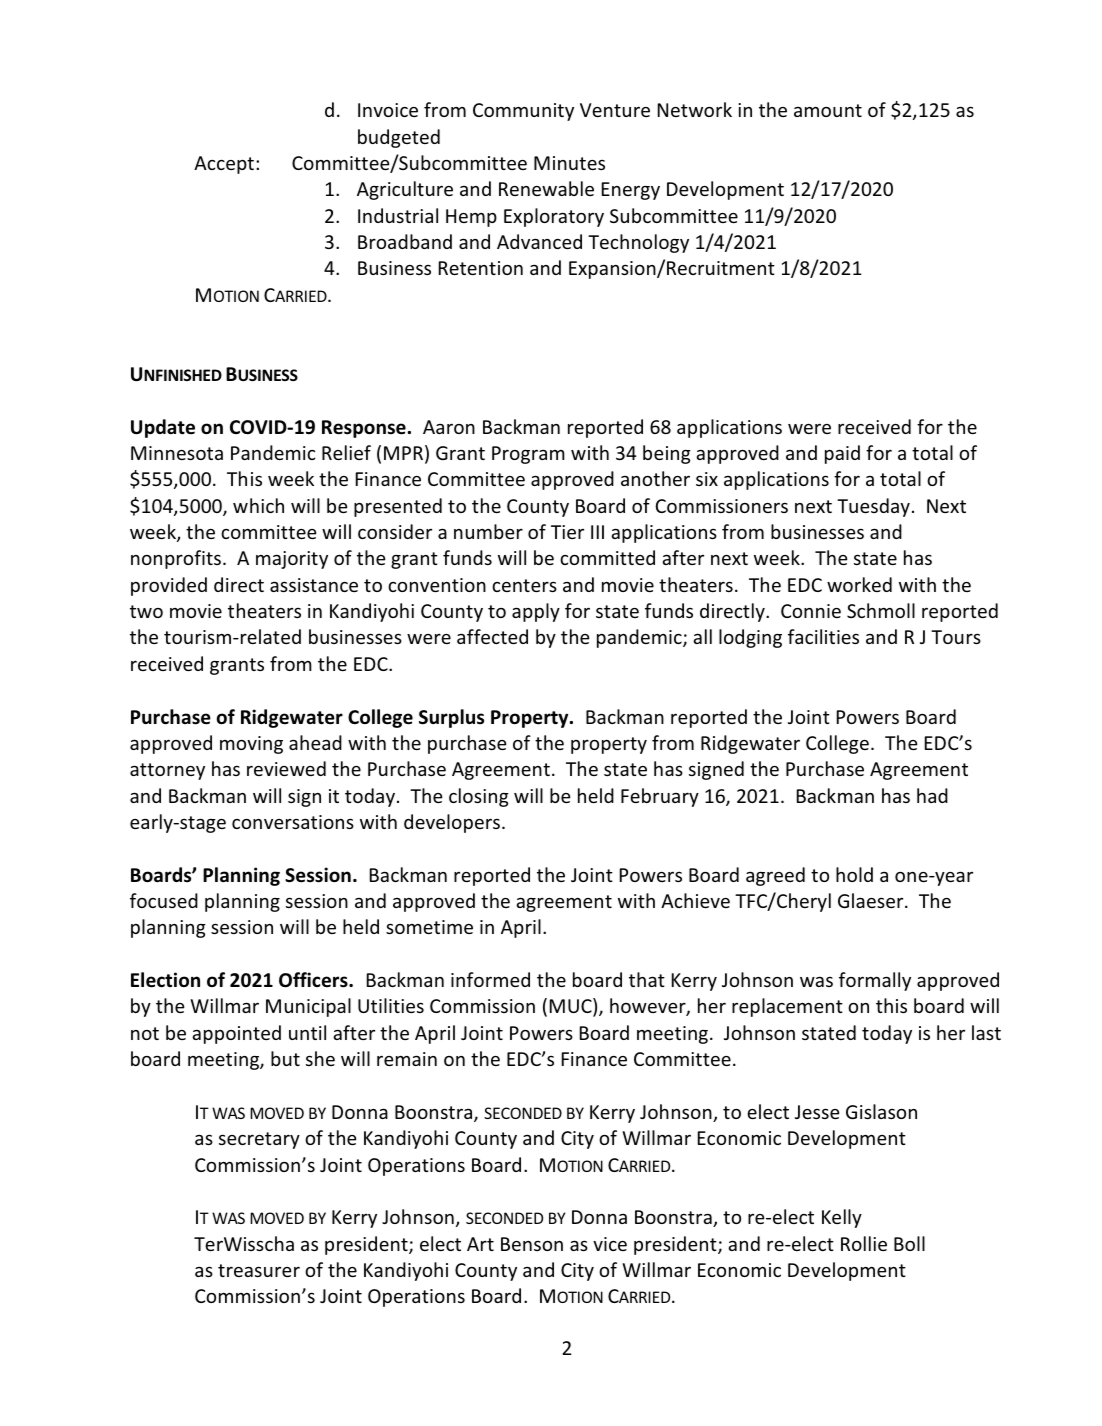  I want to click on Accept, so click(224, 165).
